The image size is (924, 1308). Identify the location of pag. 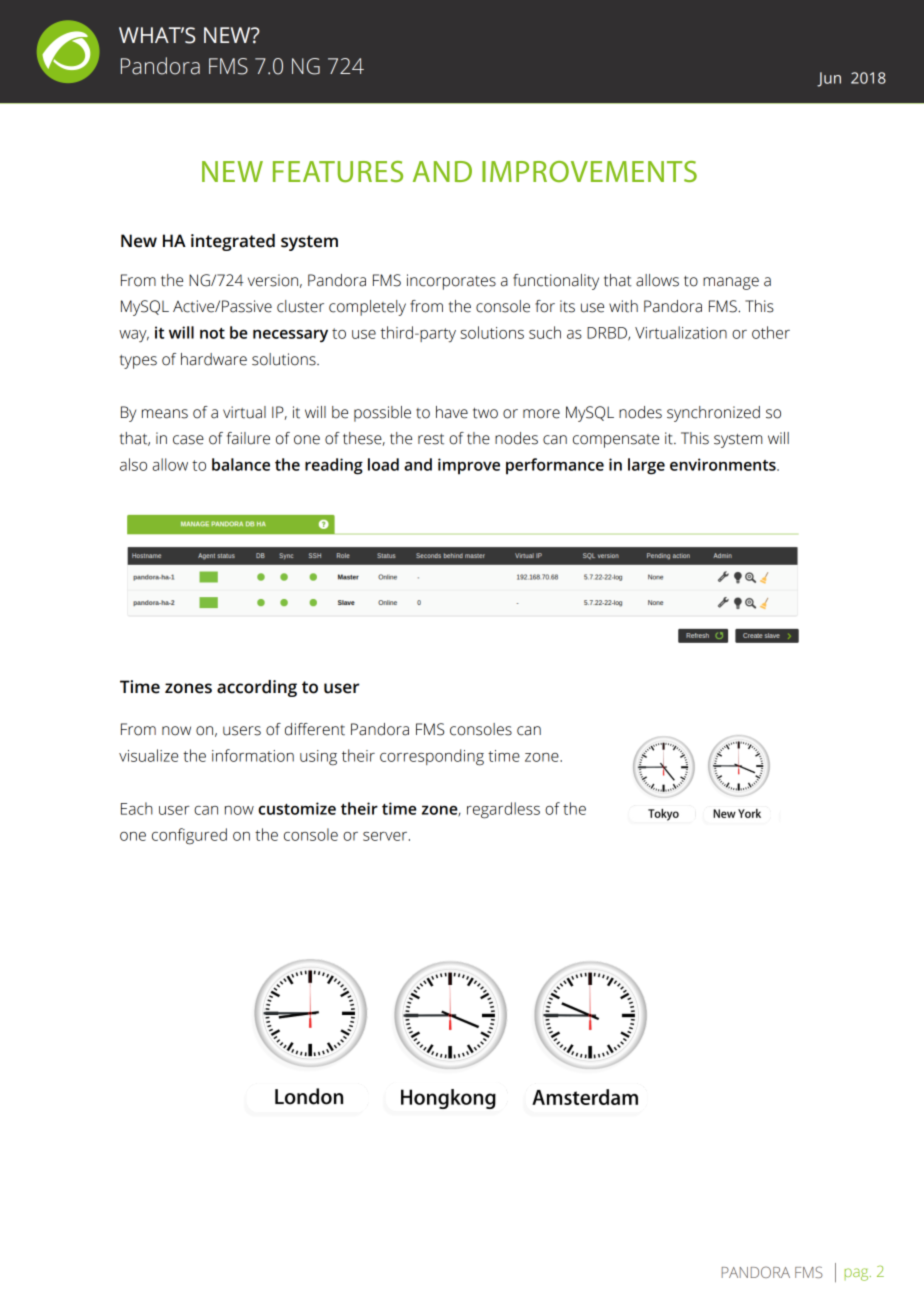
(858, 1274).
